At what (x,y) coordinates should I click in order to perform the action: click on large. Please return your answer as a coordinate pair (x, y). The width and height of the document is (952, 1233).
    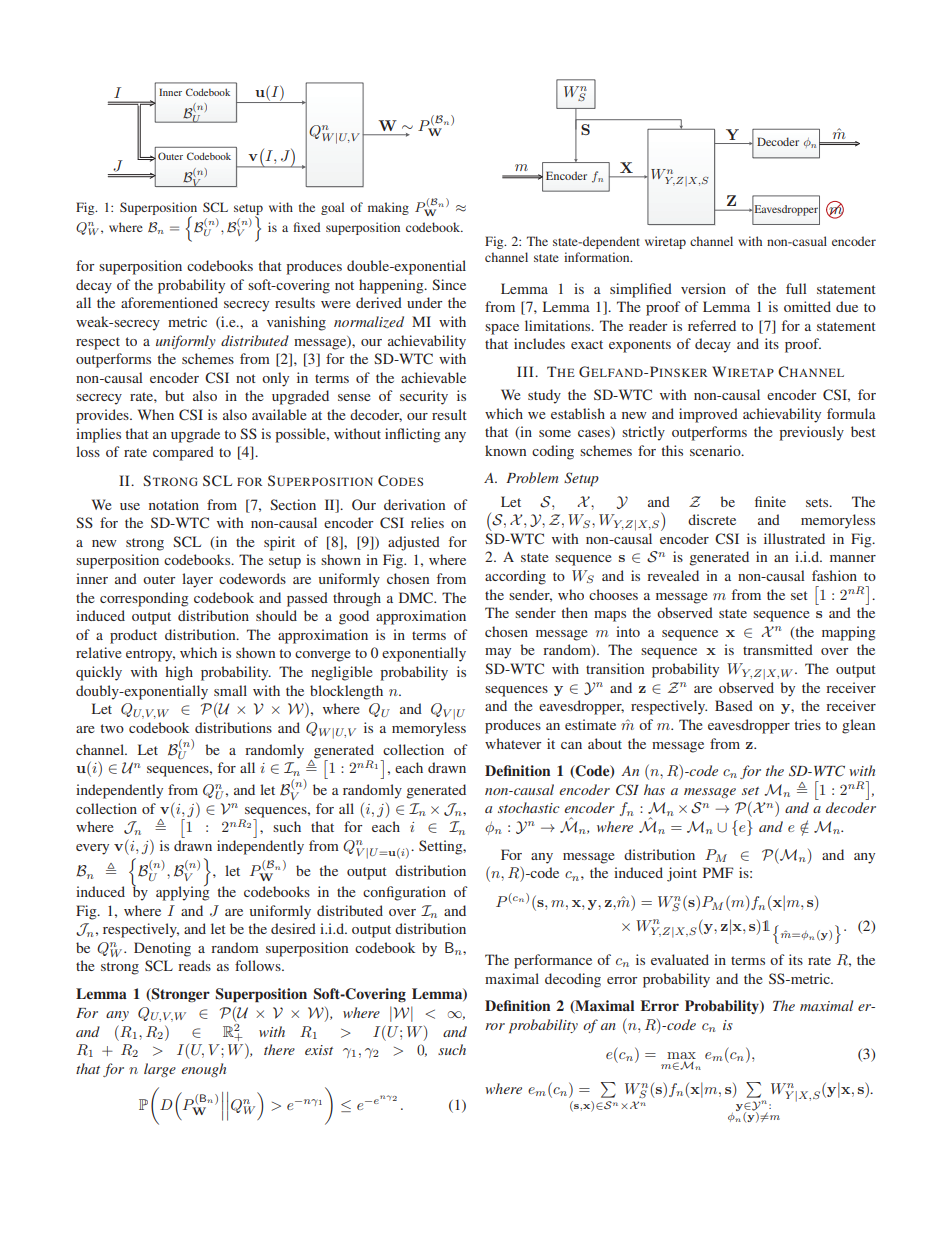
    Looking at the image, I should click on (160, 1070).
